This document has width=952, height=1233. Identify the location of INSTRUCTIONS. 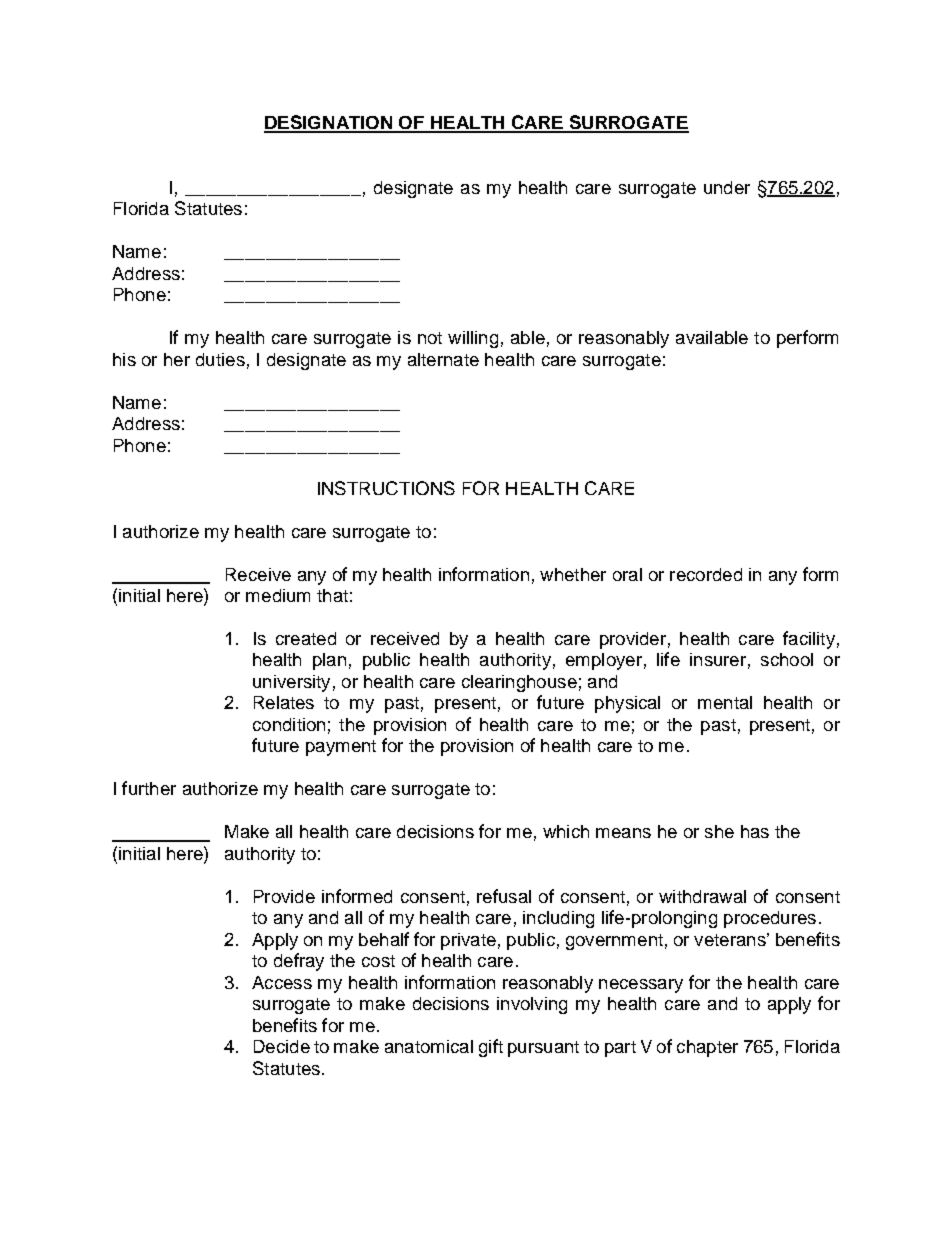
(386, 488).
